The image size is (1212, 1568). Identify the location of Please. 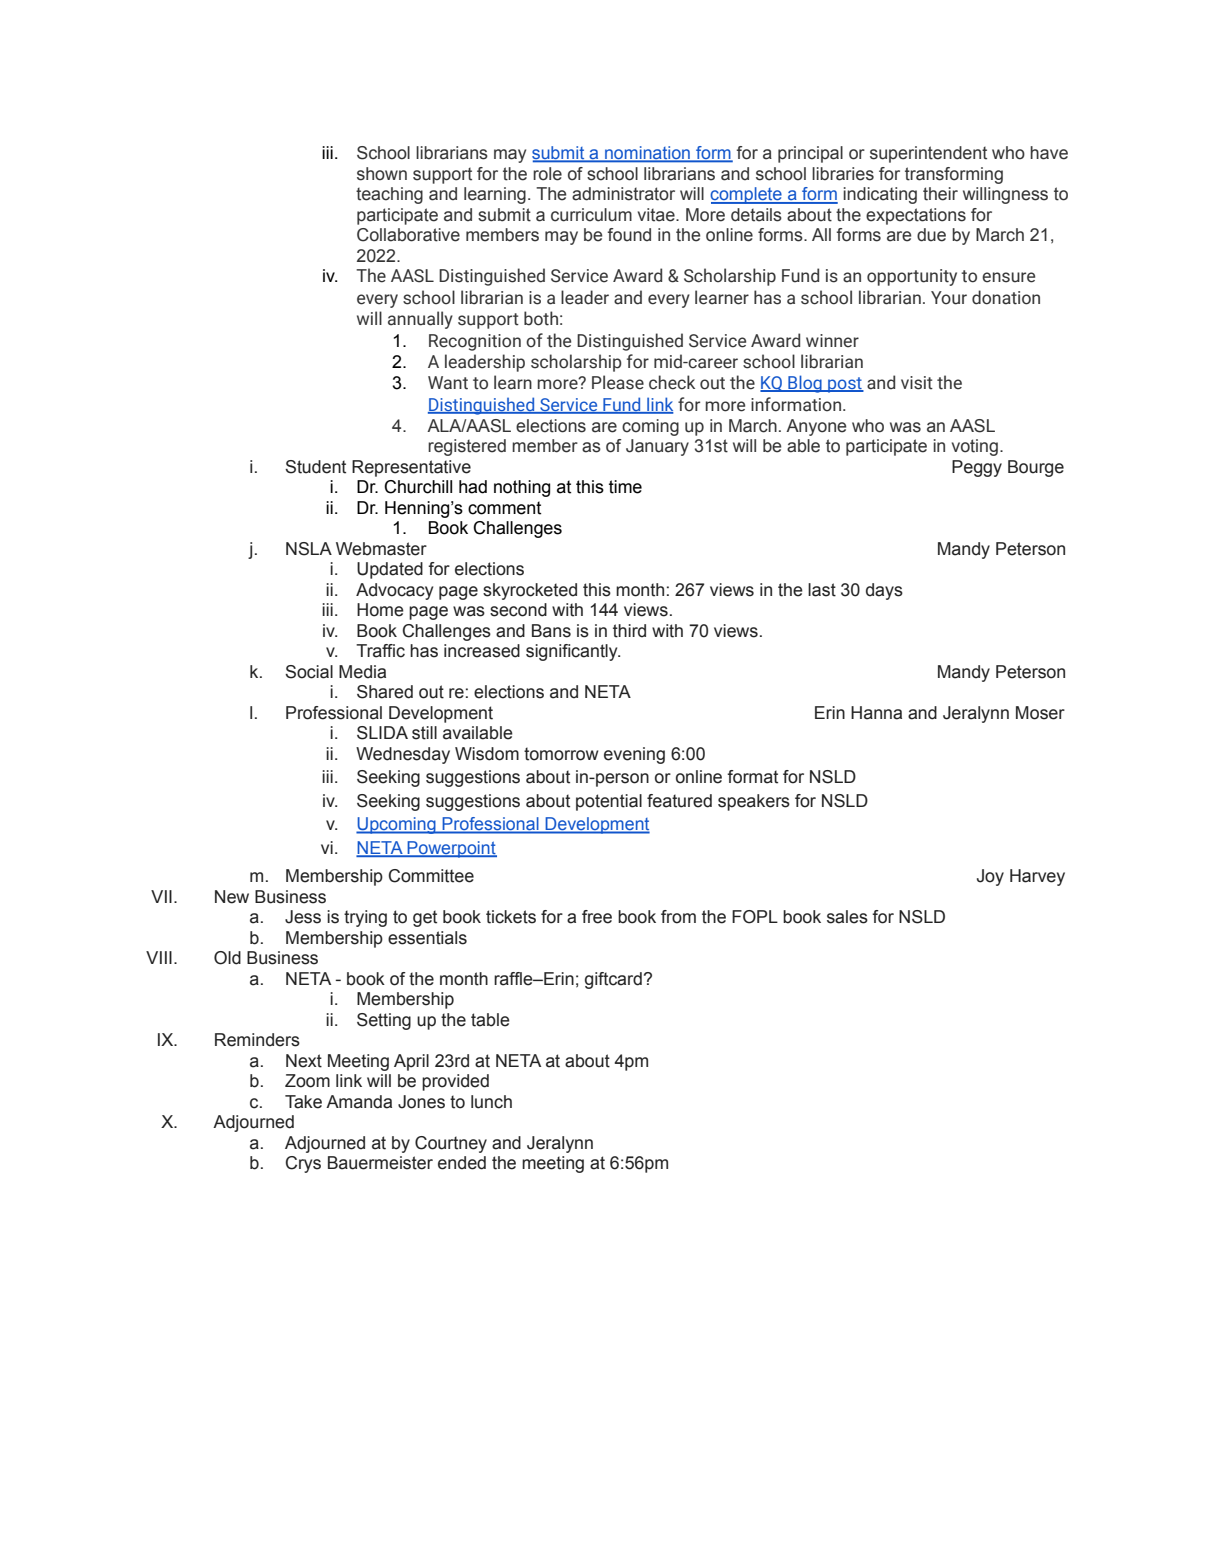
(618, 382).
